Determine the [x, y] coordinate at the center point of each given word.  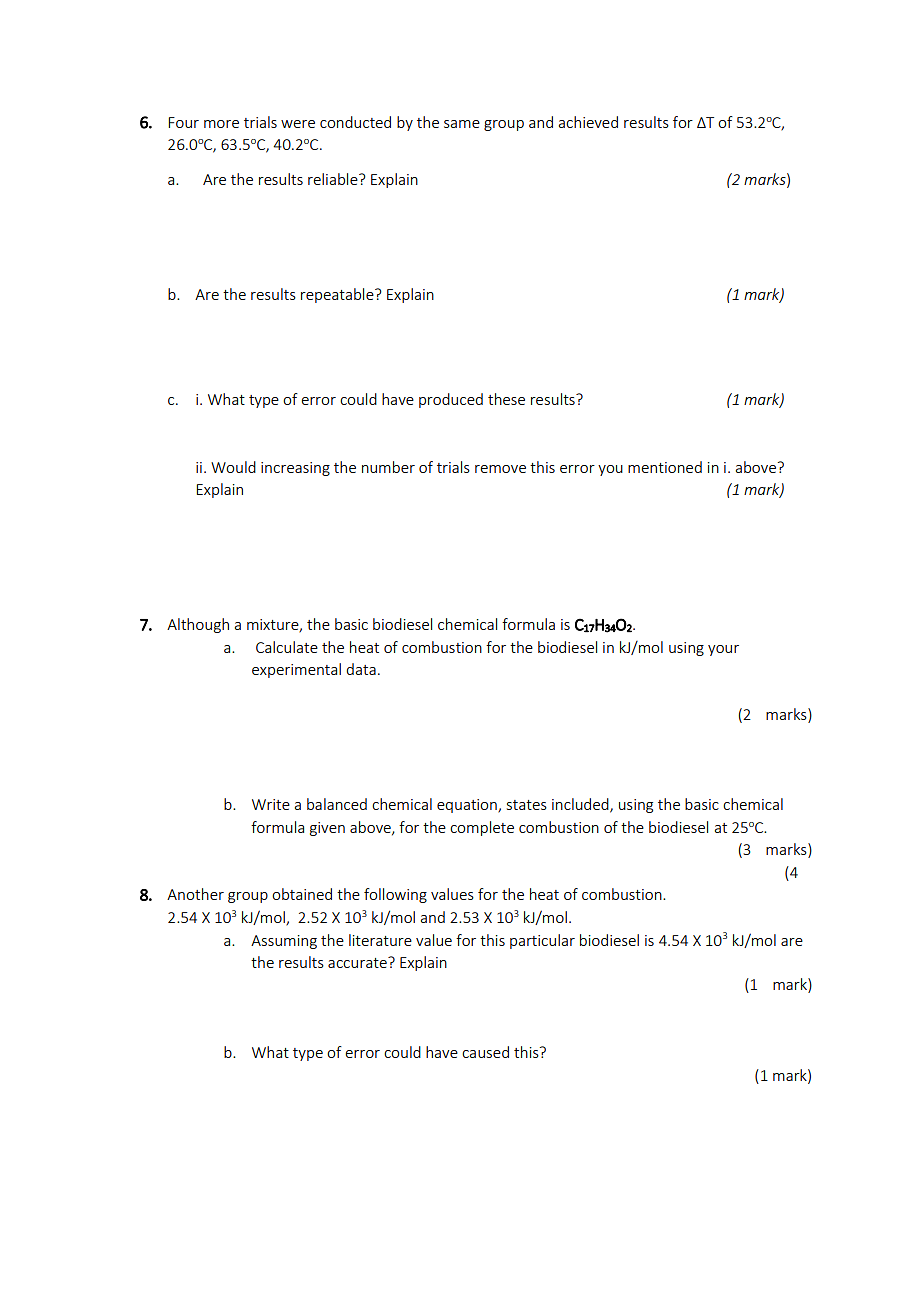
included [581, 805]
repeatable [338, 295]
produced [451, 400]
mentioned [665, 467]
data [361, 669]
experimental [296, 670]
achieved [588, 122]
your [723, 650]
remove [500, 469]
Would [233, 467]
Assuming [284, 942]
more [221, 124]
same [462, 124]
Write [271, 804]
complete [482, 828]
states [527, 805]
